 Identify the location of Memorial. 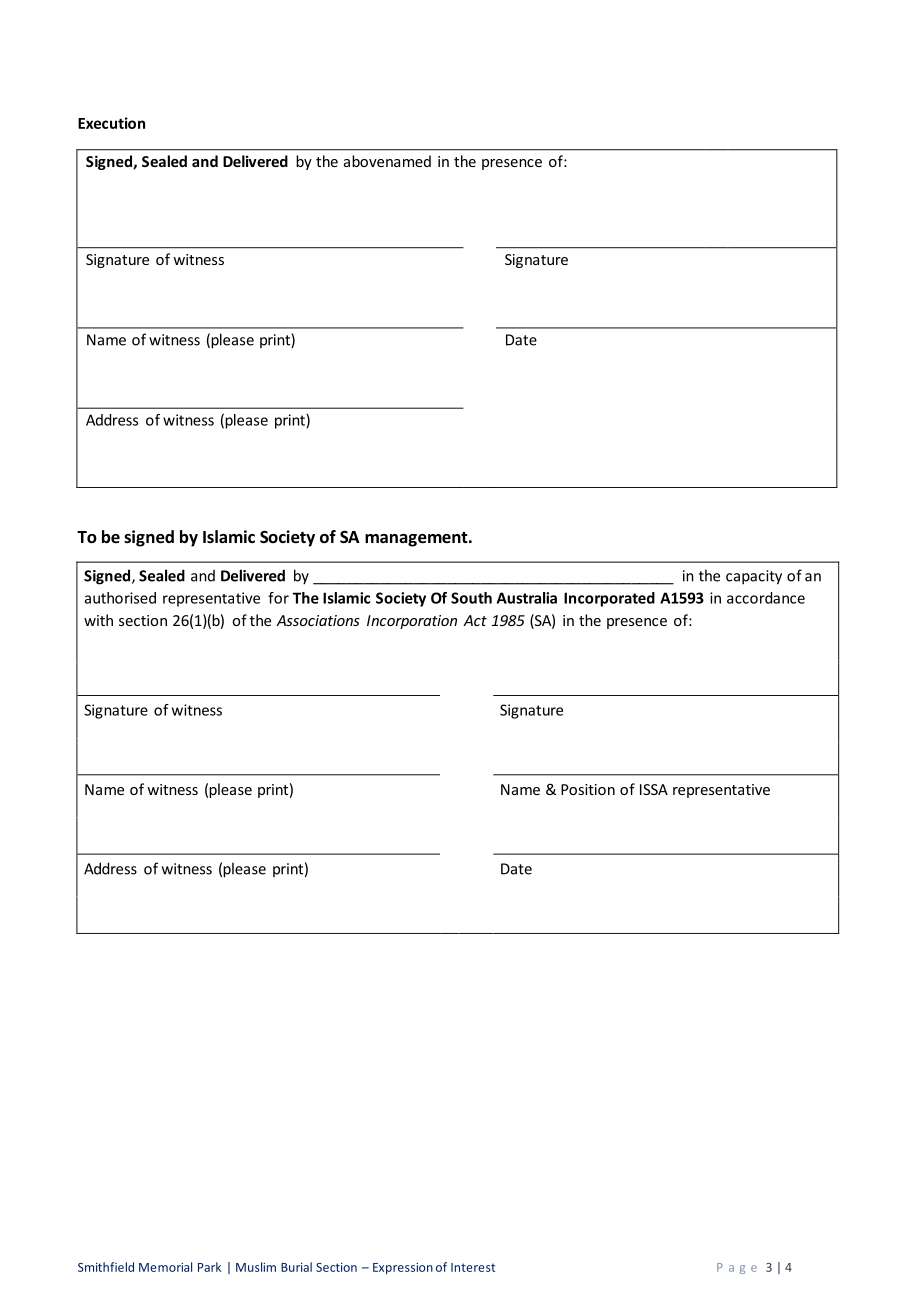
(165, 1267).
